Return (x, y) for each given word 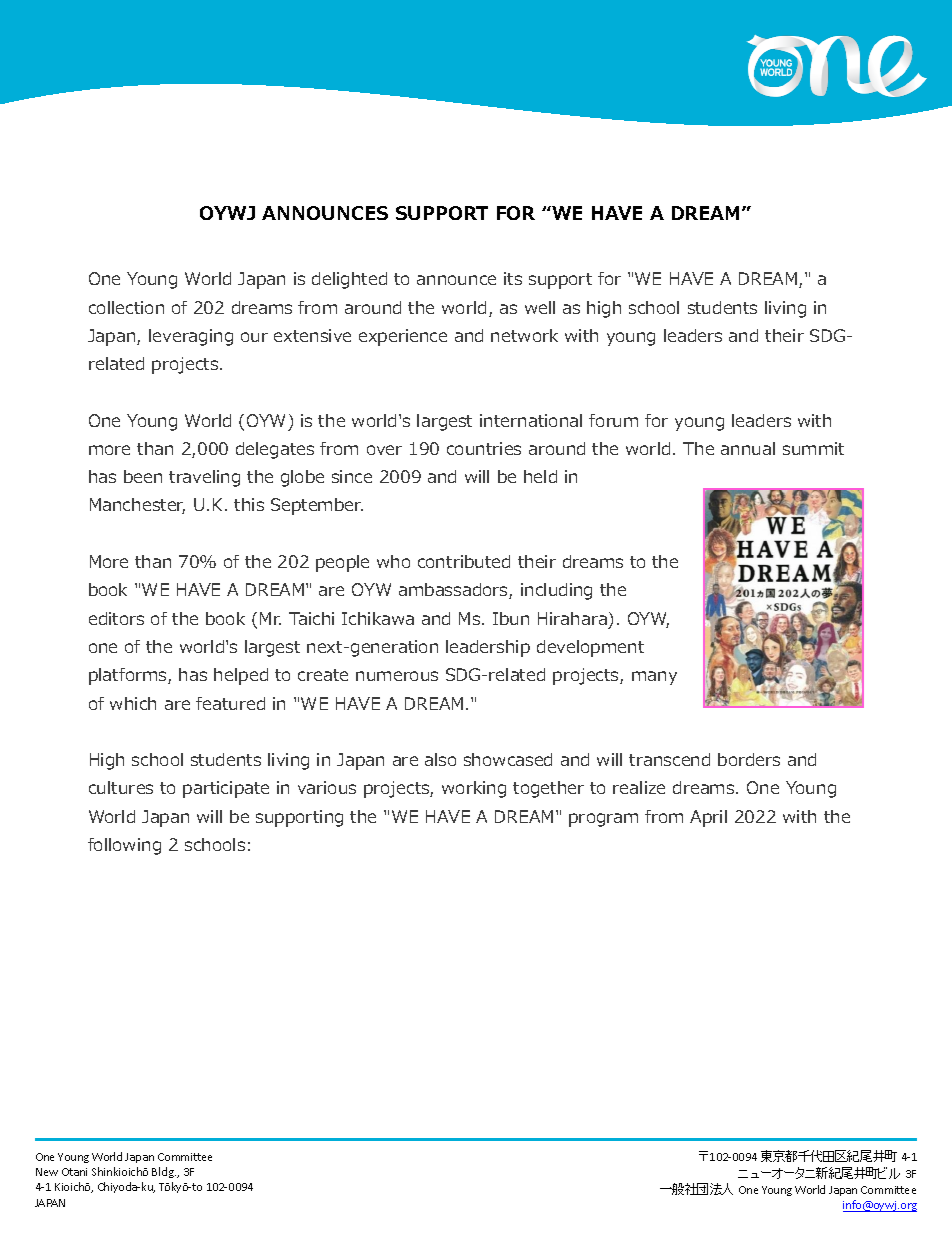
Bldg (164, 1172)
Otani (74, 1172)
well (540, 307)
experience (403, 337)
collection (126, 307)
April (708, 818)
